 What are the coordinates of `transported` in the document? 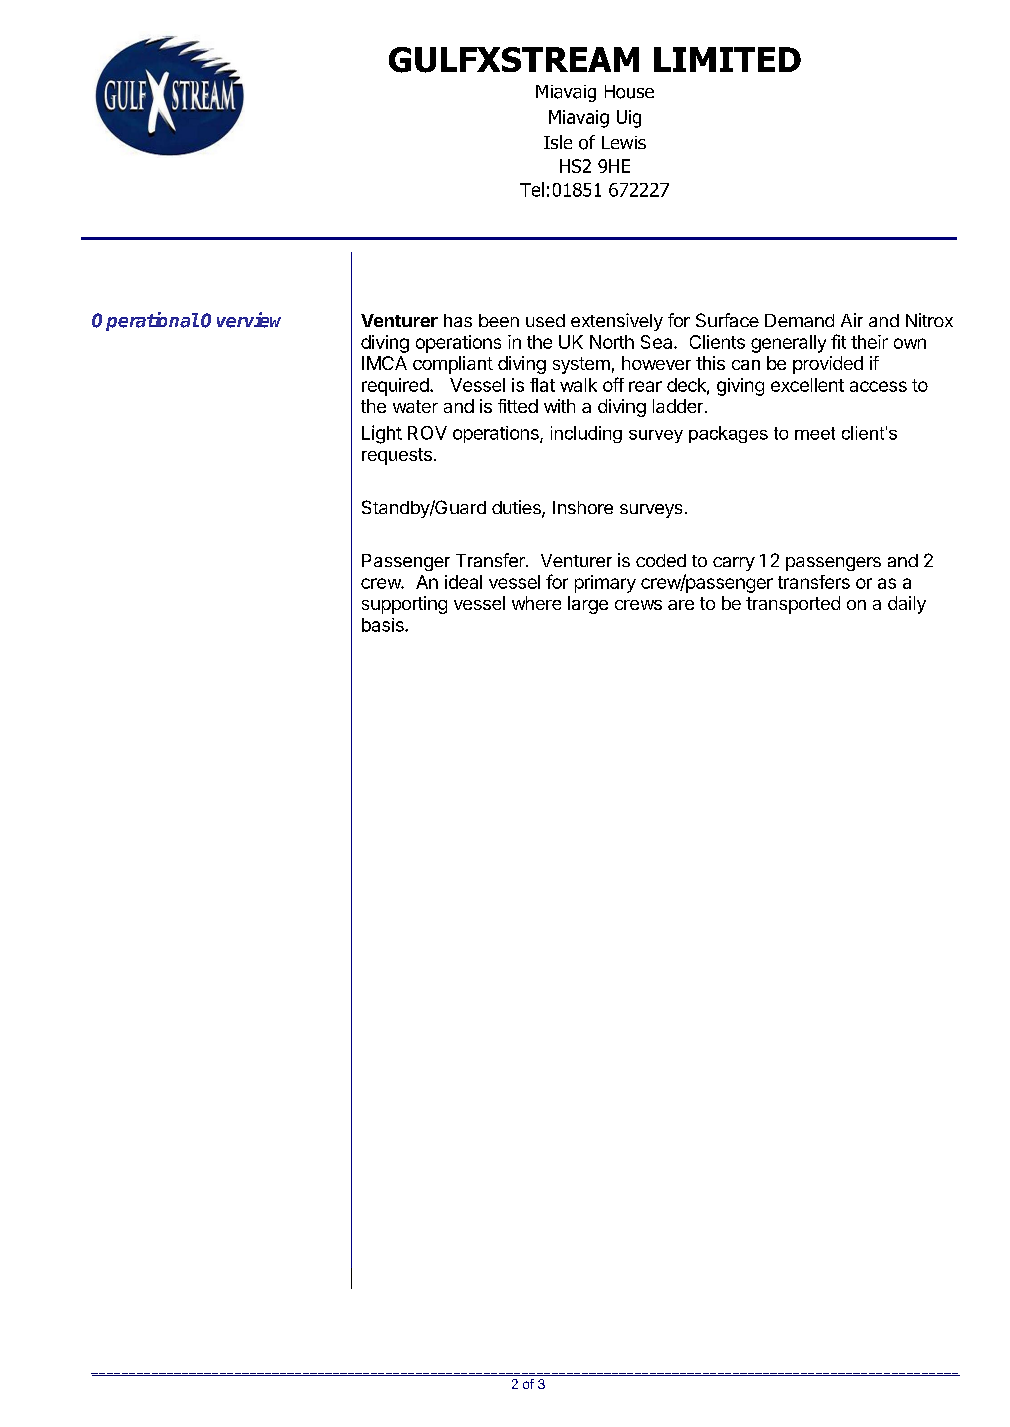 It's located at (793, 605).
